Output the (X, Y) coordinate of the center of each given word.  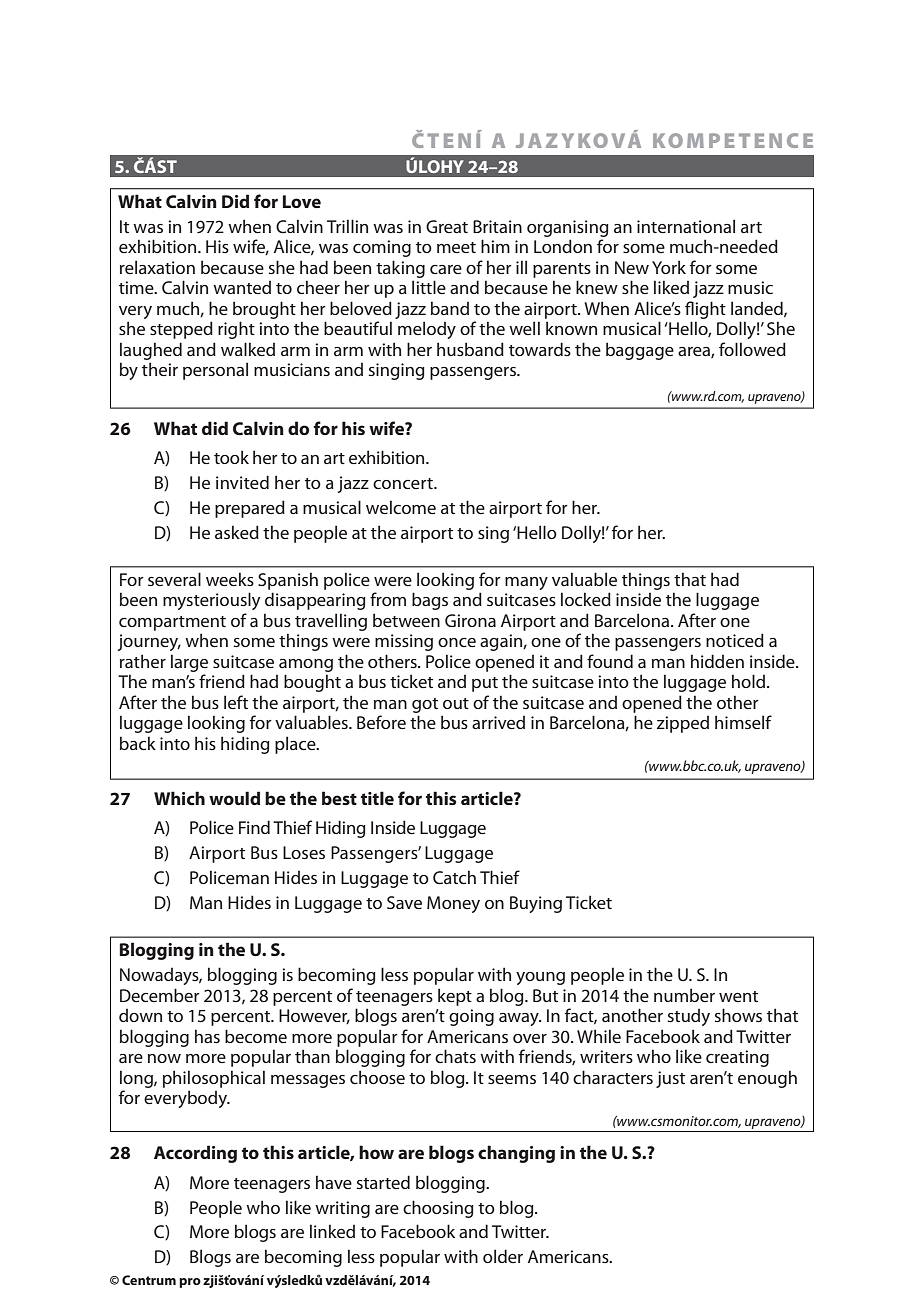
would (234, 798)
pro (190, 1283)
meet (456, 247)
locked (586, 599)
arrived (498, 722)
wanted (242, 287)
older (503, 1256)
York (669, 267)
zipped (683, 724)
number (684, 995)
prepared (250, 509)
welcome (401, 507)
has (207, 1036)
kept (455, 997)
